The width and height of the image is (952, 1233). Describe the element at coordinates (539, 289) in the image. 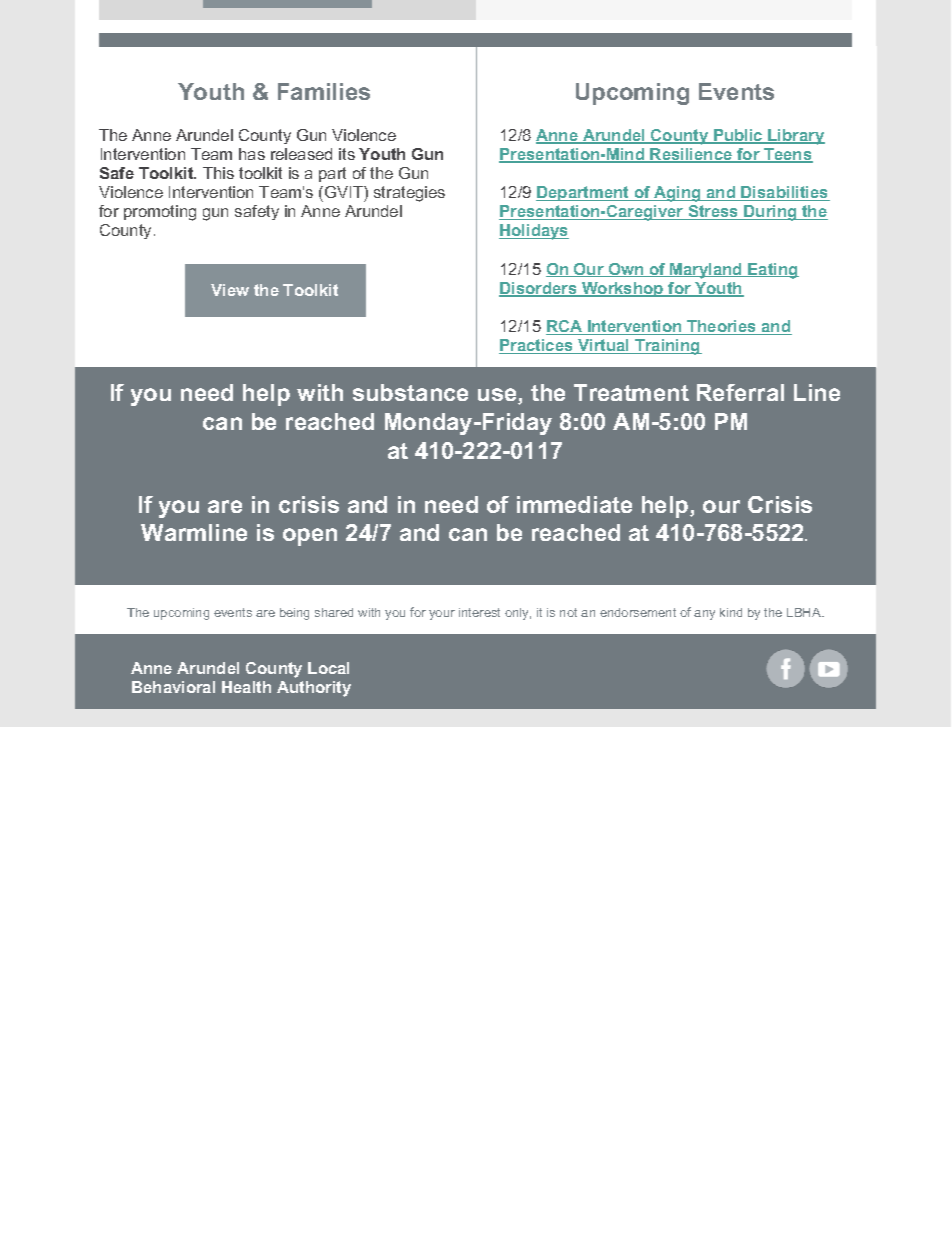

I see `Disorders` at that location.
